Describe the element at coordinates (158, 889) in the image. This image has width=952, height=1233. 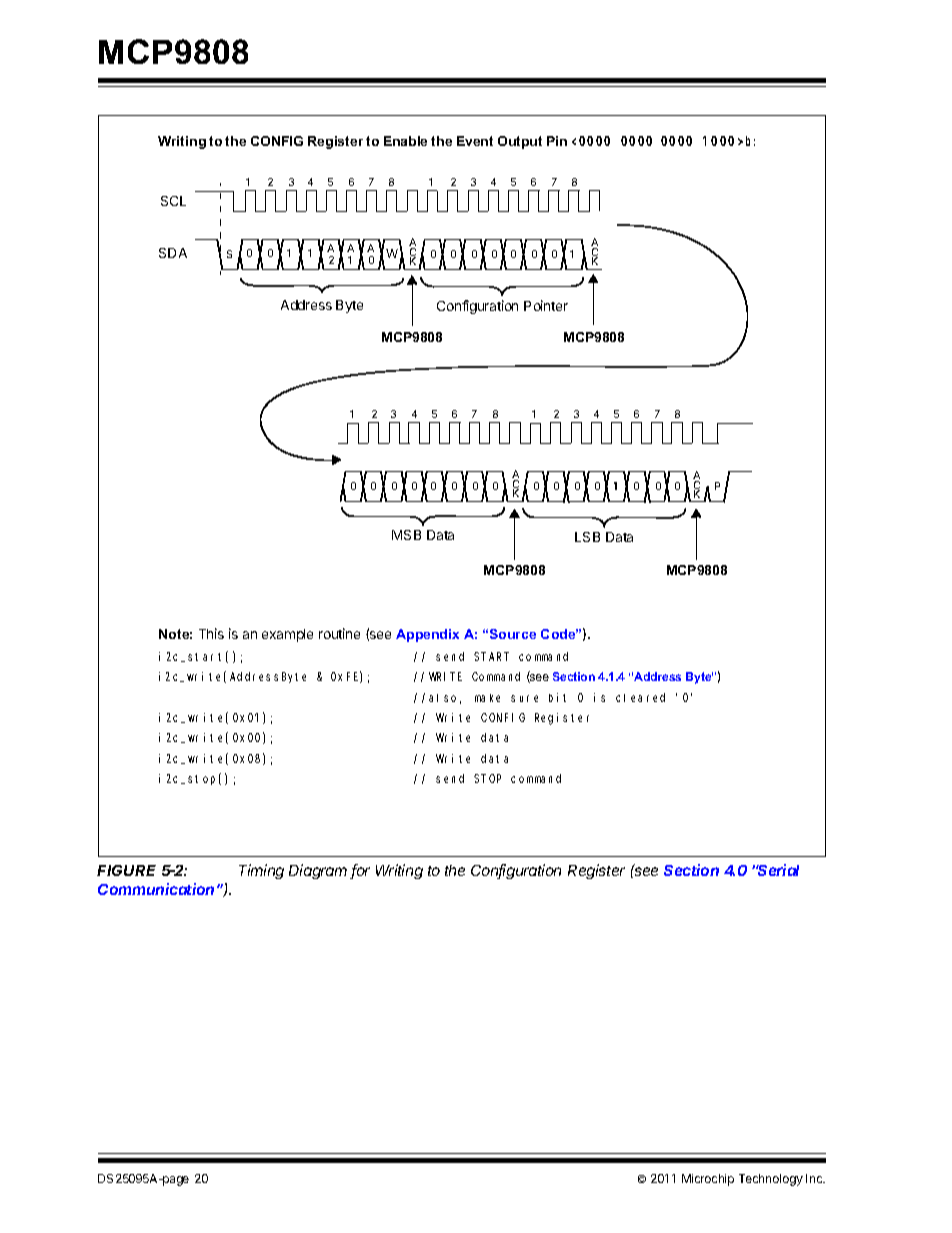
I see `Communication` at that location.
